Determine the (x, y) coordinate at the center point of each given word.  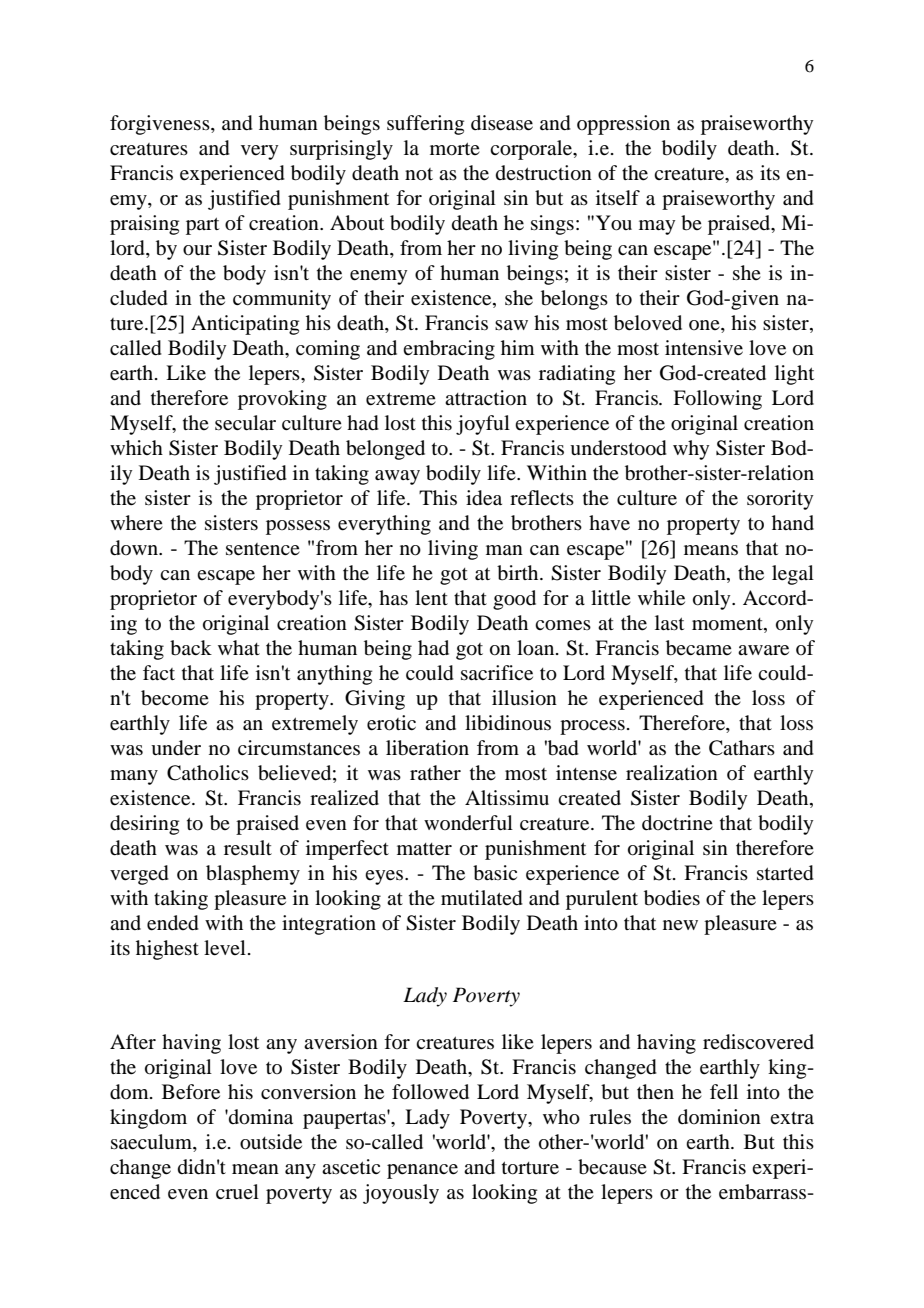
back (191, 648)
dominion (719, 1117)
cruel (237, 1192)
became (699, 648)
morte (455, 149)
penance (422, 1171)
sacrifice (497, 673)
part (202, 226)
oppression (623, 125)
